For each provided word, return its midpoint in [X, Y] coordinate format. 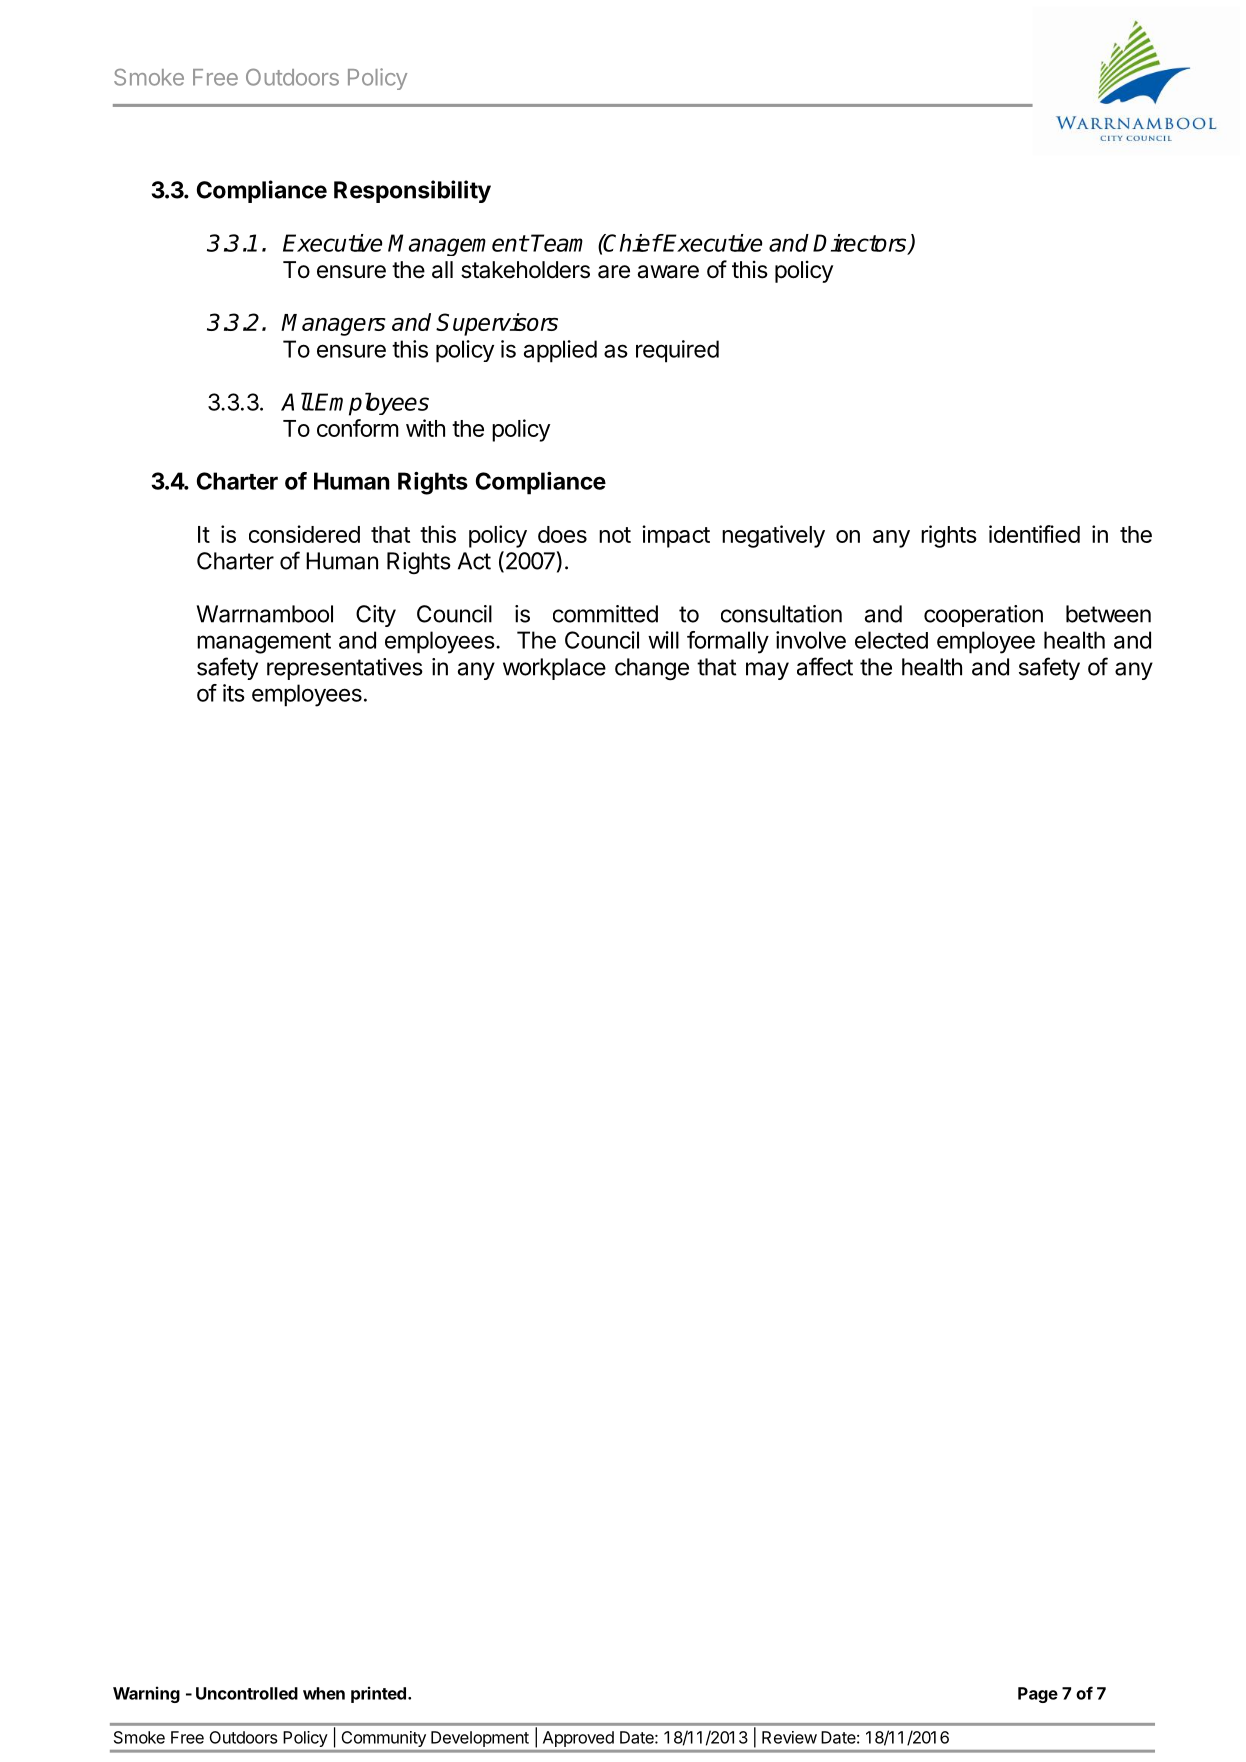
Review [789, 1737]
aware [668, 272]
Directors [861, 244]
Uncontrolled [247, 1693]
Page [1038, 1695]
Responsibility [412, 191]
